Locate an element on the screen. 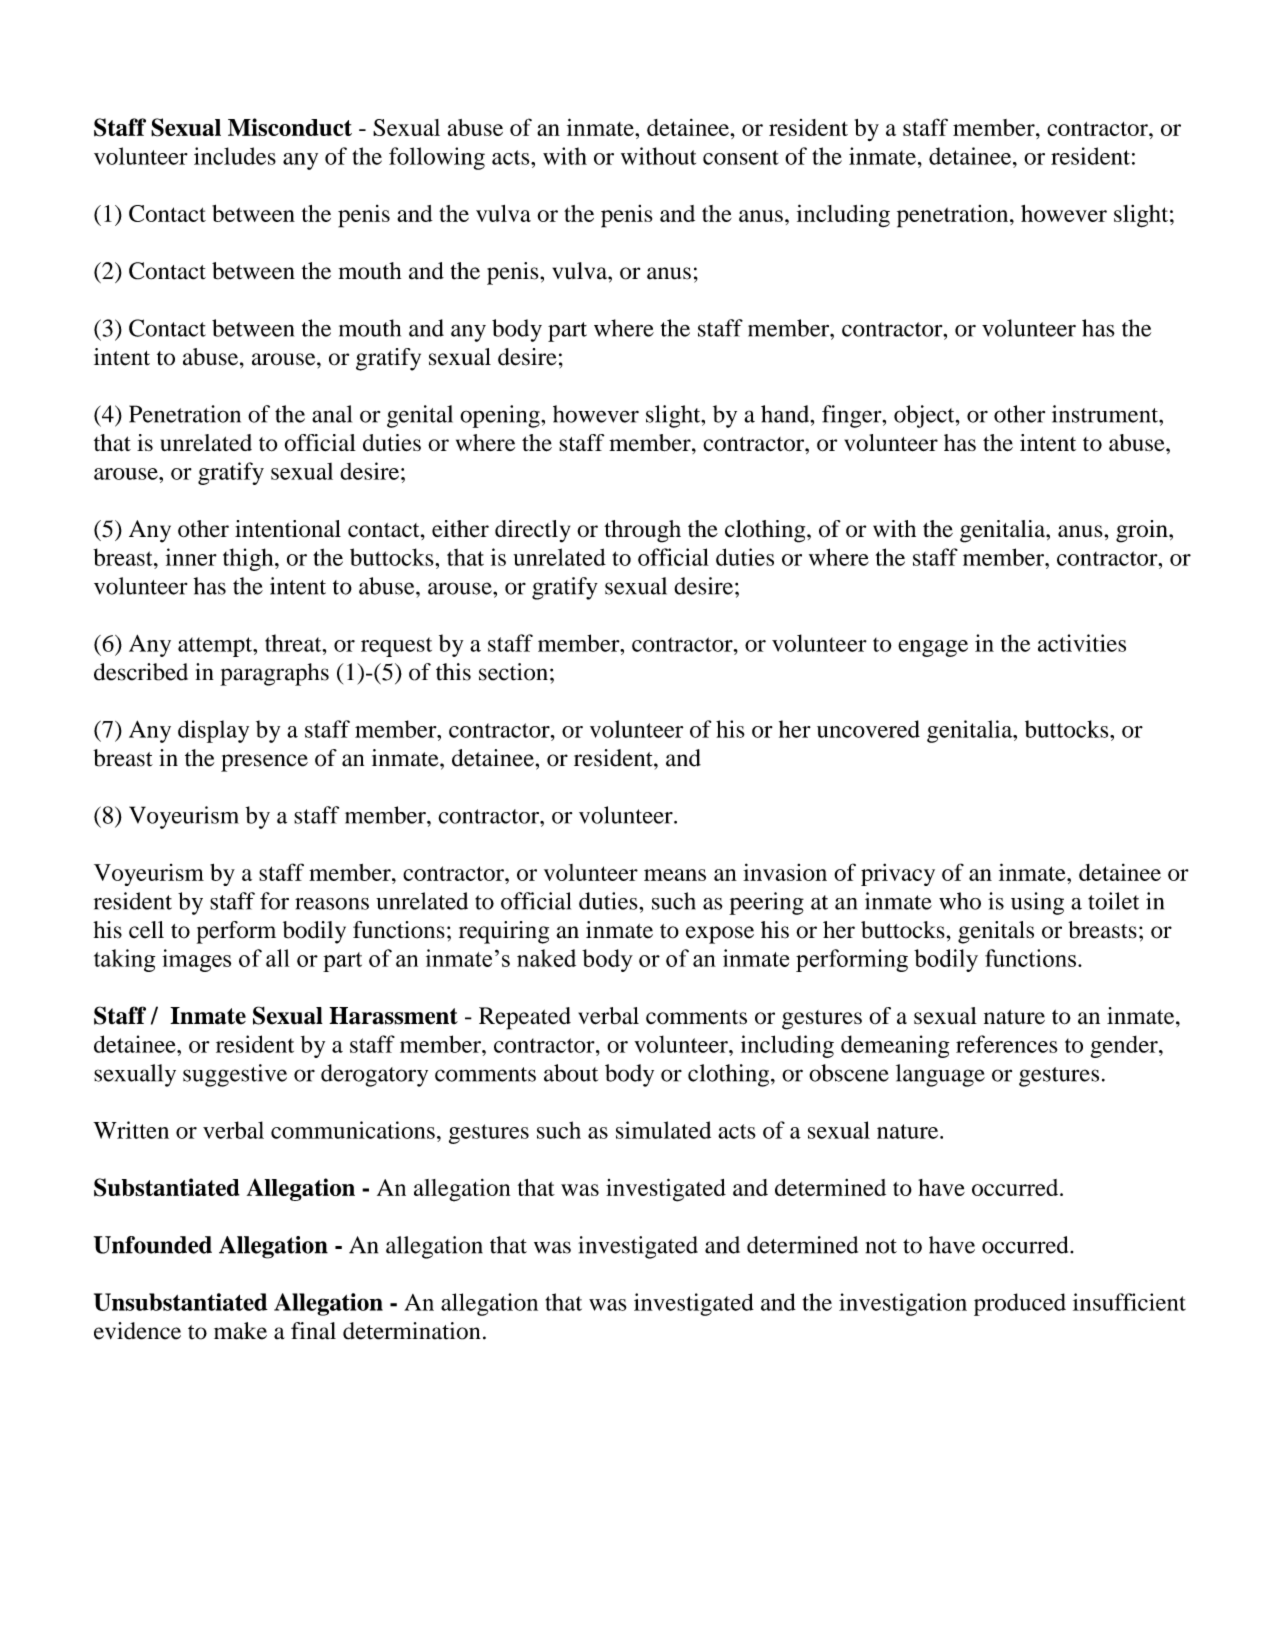 This screenshot has height=1644, width=1270. images is located at coordinates (196, 960).
